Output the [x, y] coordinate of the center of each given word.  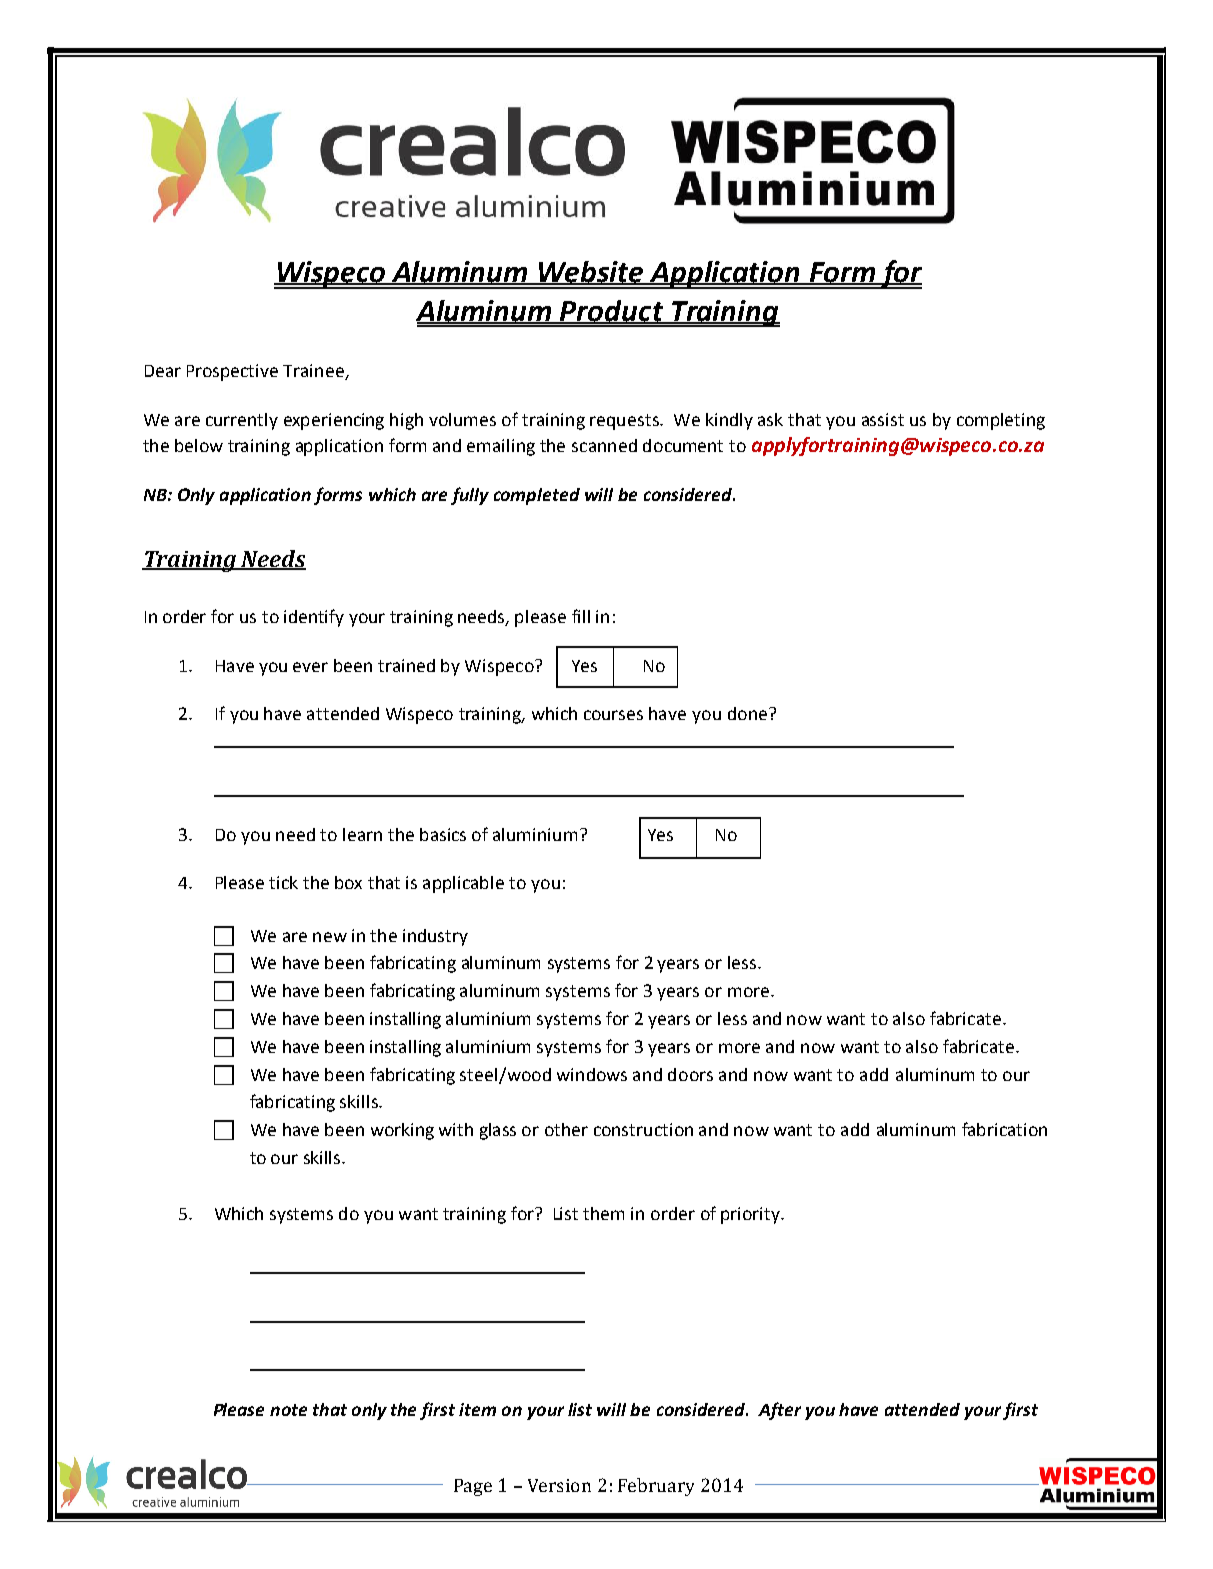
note [288, 1410]
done [747, 713]
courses [613, 715]
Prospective [232, 372]
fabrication [1004, 1129]
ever [310, 667]
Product [612, 312]
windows [592, 1074]
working [402, 1131]
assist [883, 419]
